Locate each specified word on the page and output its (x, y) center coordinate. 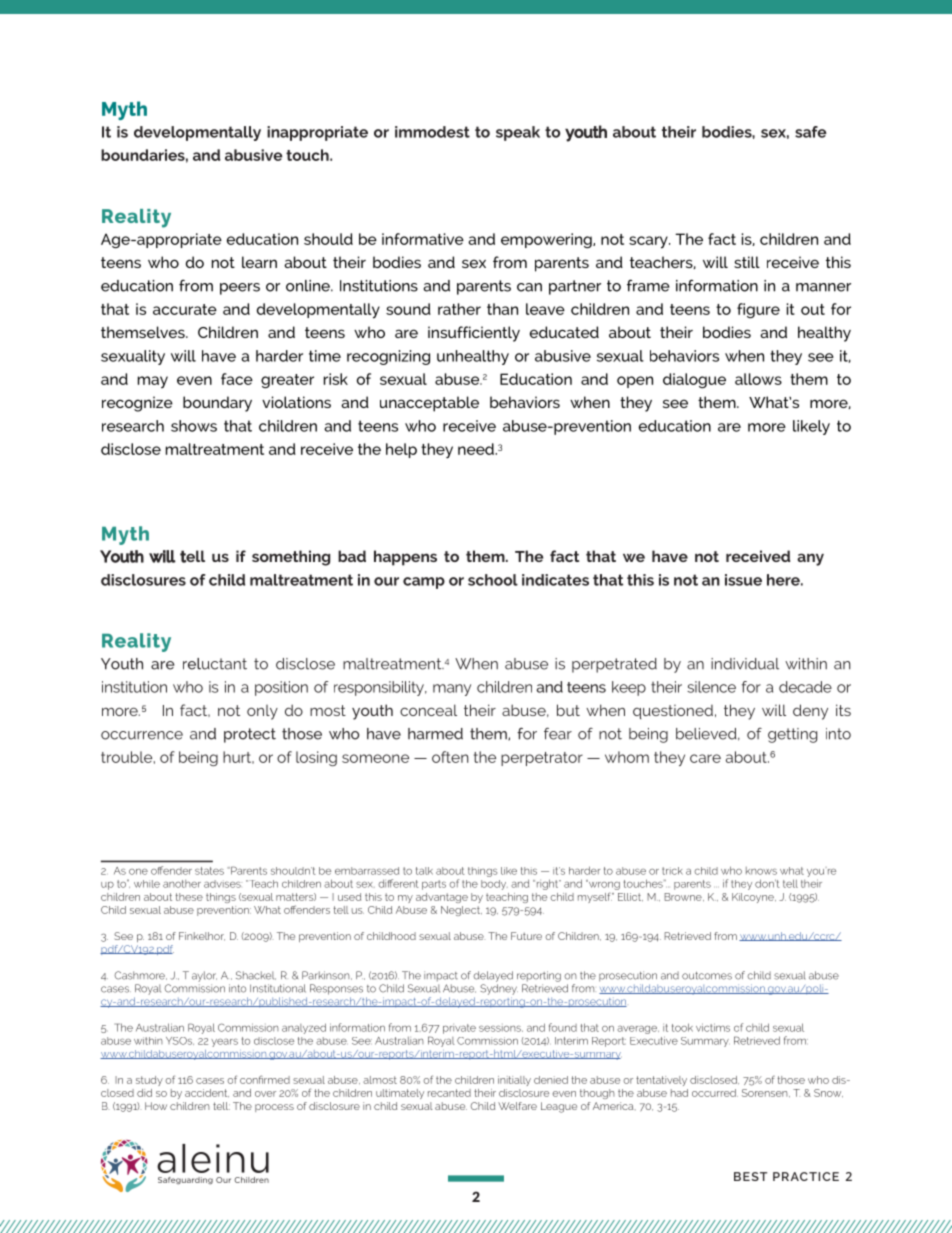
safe (811, 132)
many (452, 690)
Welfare (517, 1106)
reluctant (215, 664)
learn (259, 262)
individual (745, 664)
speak (518, 133)
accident (207, 1093)
